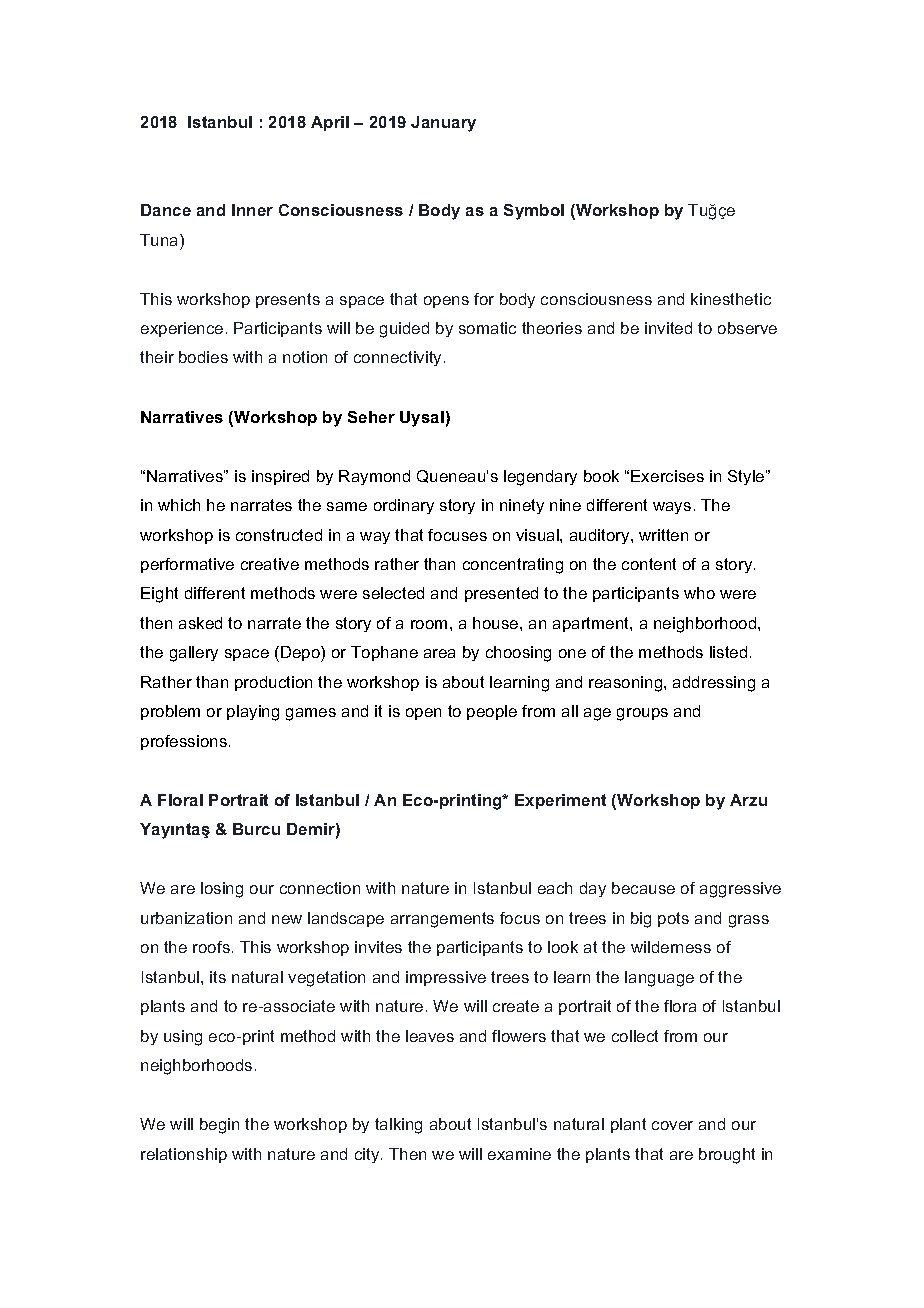 This screenshot has width=924, height=1308. What do you see at coordinates (643, 888) in the screenshot?
I see `because` at bounding box center [643, 888].
